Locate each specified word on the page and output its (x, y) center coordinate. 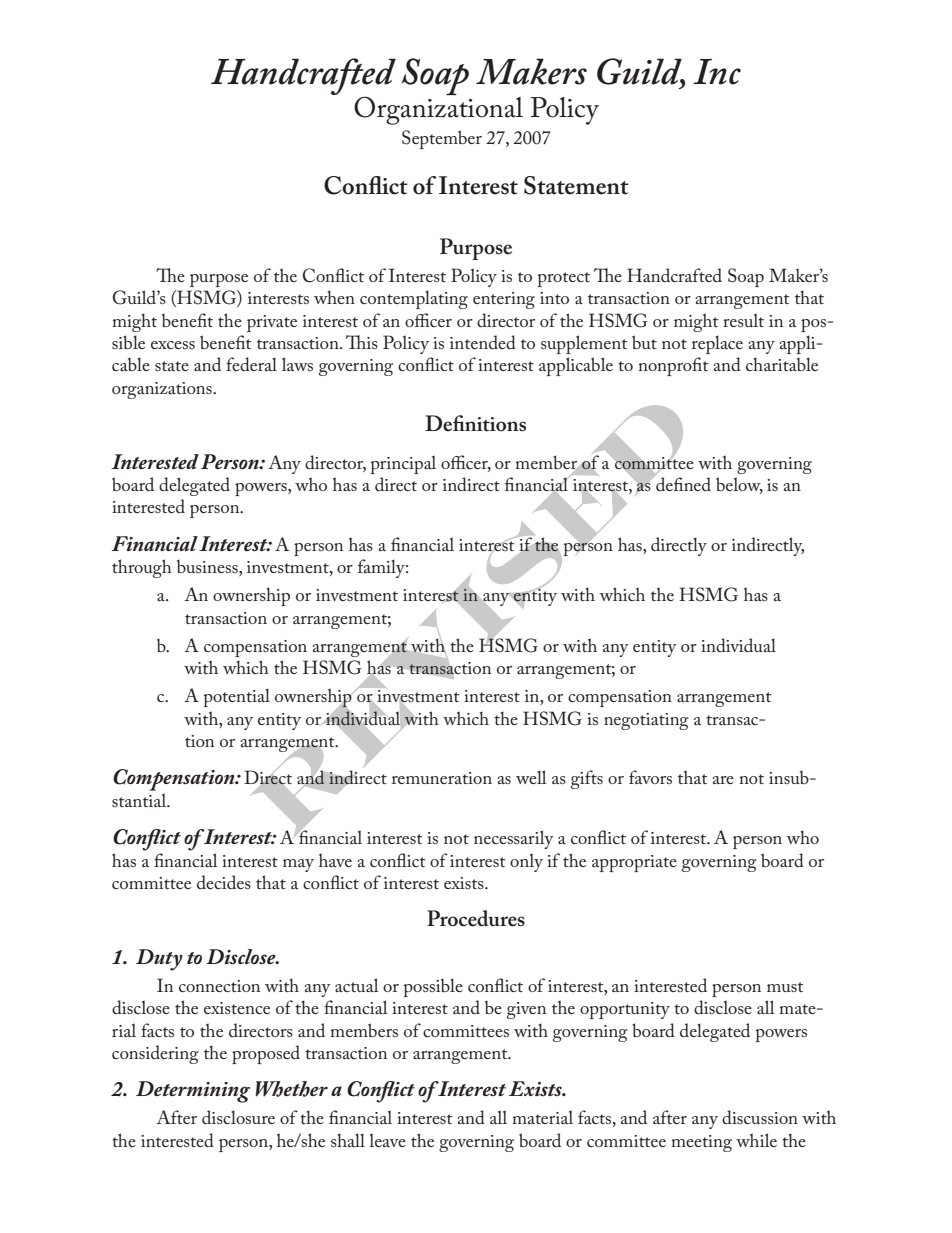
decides (224, 882)
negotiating (646, 721)
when (334, 297)
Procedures (476, 918)
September (442, 139)
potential (236, 697)
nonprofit (674, 366)
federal (251, 364)
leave (387, 1140)
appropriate (634, 863)
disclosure (238, 1117)
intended (483, 342)
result (743, 320)
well (531, 777)
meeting (701, 1143)
